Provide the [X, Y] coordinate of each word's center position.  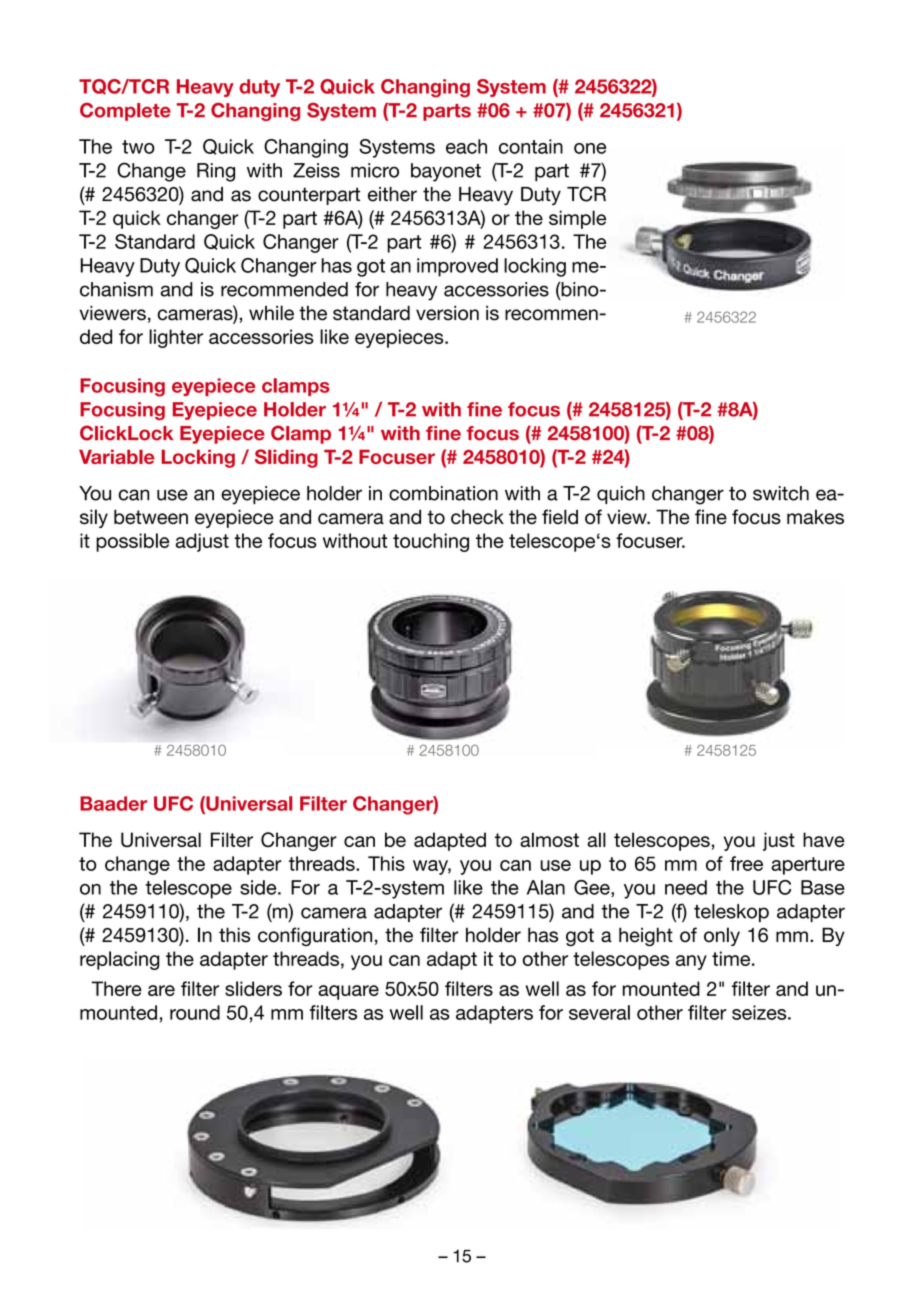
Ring [216, 172]
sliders [253, 988]
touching [431, 542]
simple [577, 219]
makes [815, 517]
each [466, 146]
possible [132, 542]
